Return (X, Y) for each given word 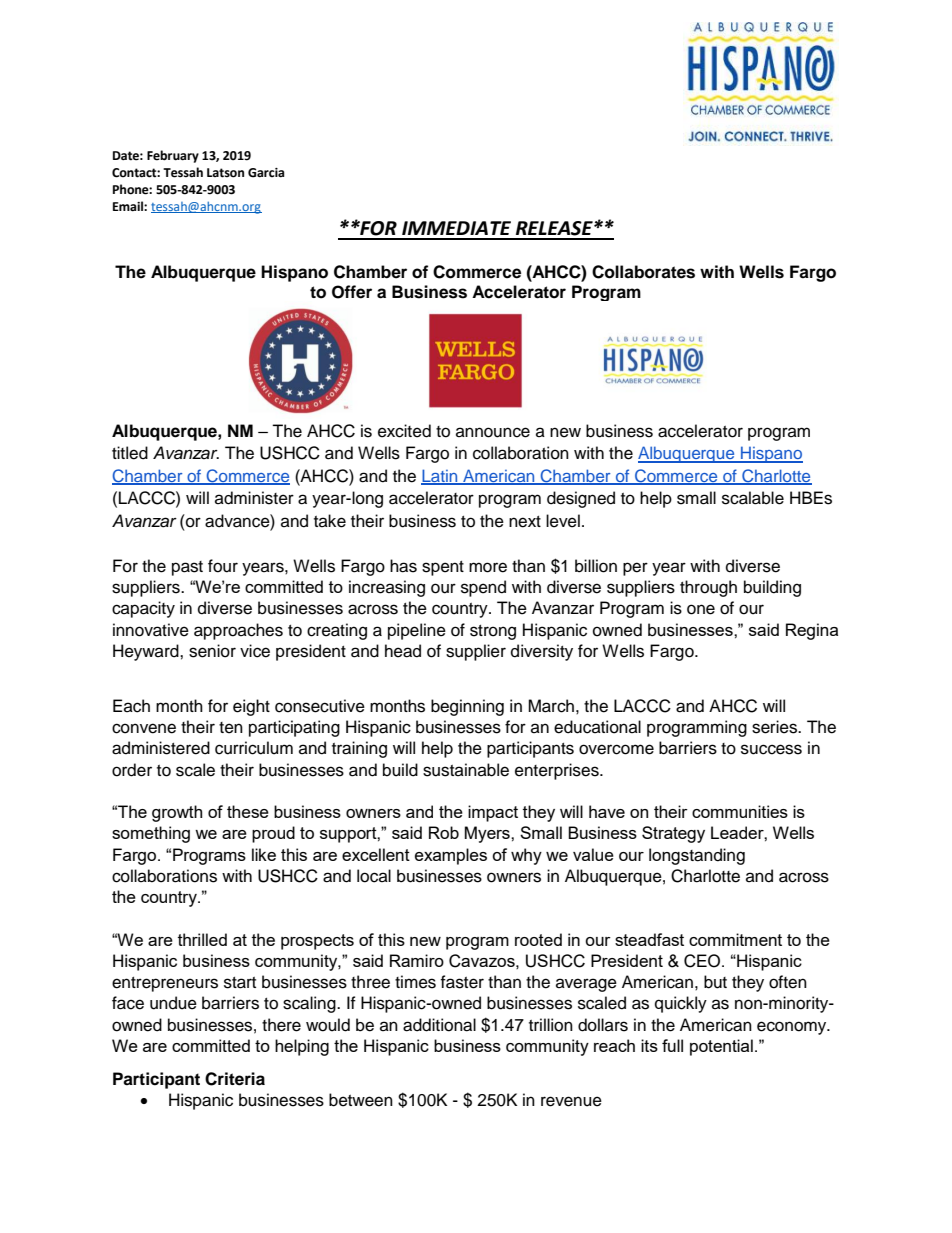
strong (493, 632)
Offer (352, 292)
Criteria (235, 1079)
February (173, 156)
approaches (238, 631)
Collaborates (643, 272)
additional (439, 1025)
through (708, 588)
